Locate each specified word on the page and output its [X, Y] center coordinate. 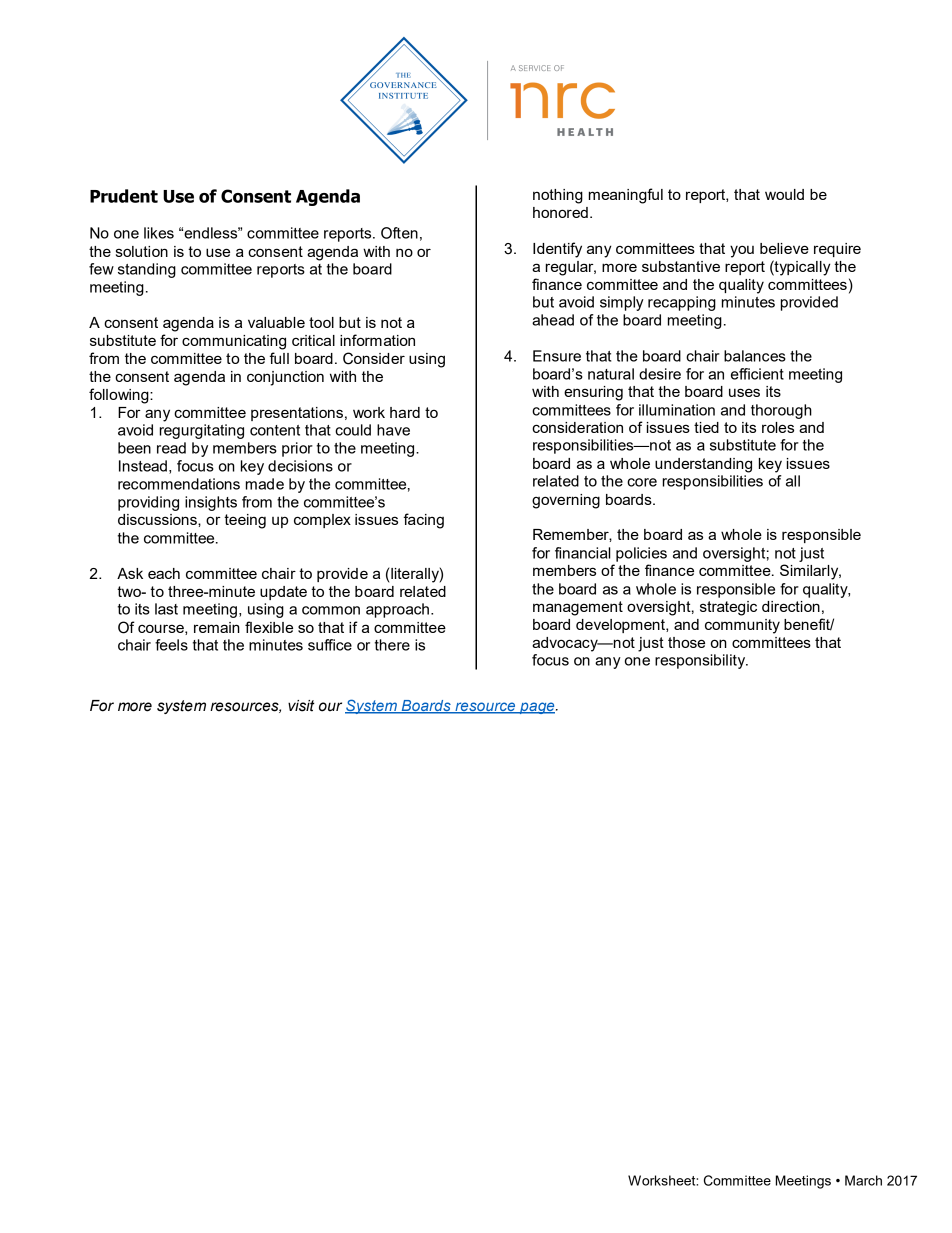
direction [791, 606]
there [392, 645]
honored [560, 212]
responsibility [701, 661]
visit [301, 706]
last [166, 609]
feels [171, 645]
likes [159, 233]
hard [405, 412]
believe [784, 248]
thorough [781, 411]
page [537, 708]
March [863, 1180]
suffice [330, 645]
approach [397, 610]
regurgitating [202, 431]
